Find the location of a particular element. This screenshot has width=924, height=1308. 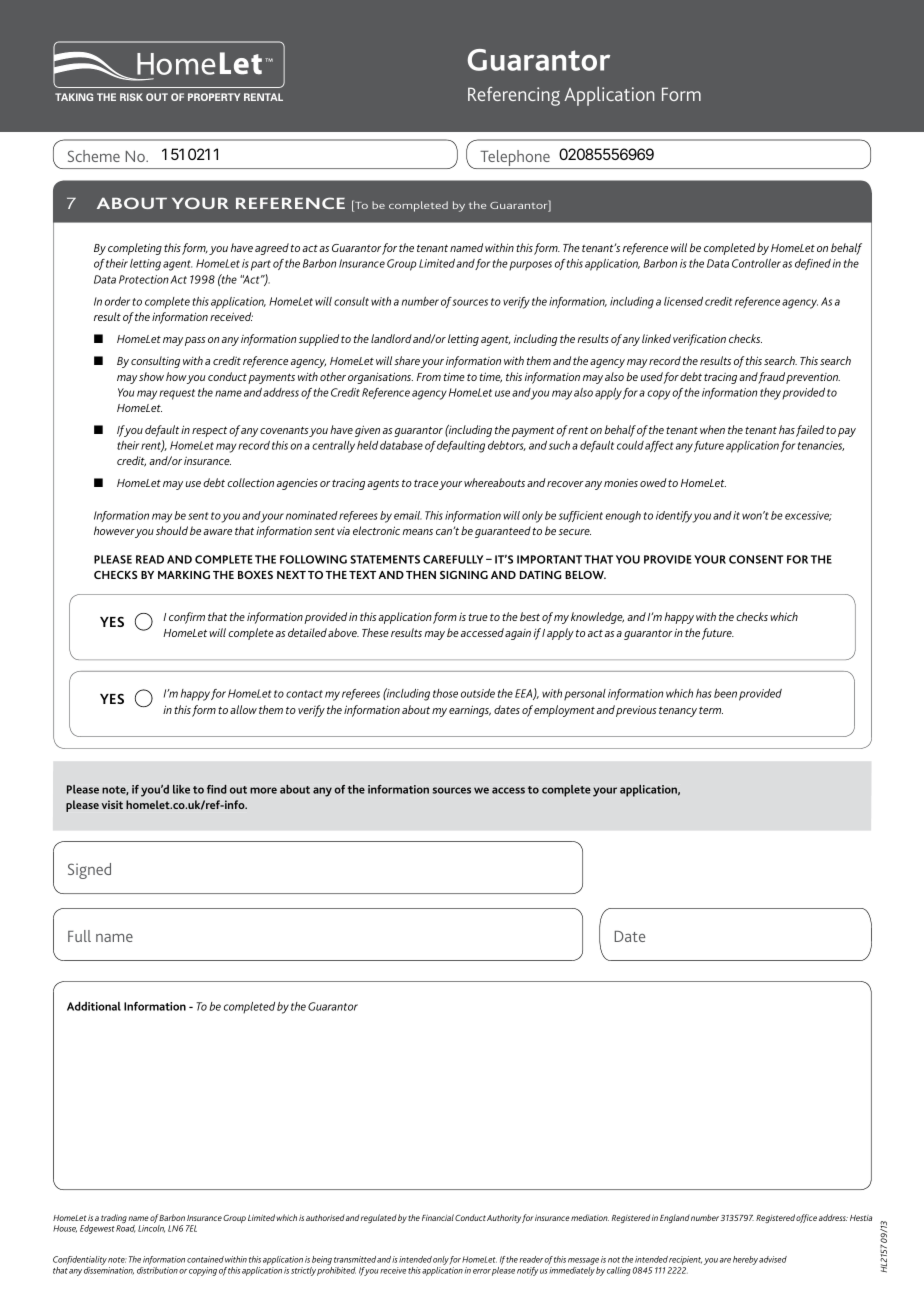

Controller is located at coordinates (756, 263).
